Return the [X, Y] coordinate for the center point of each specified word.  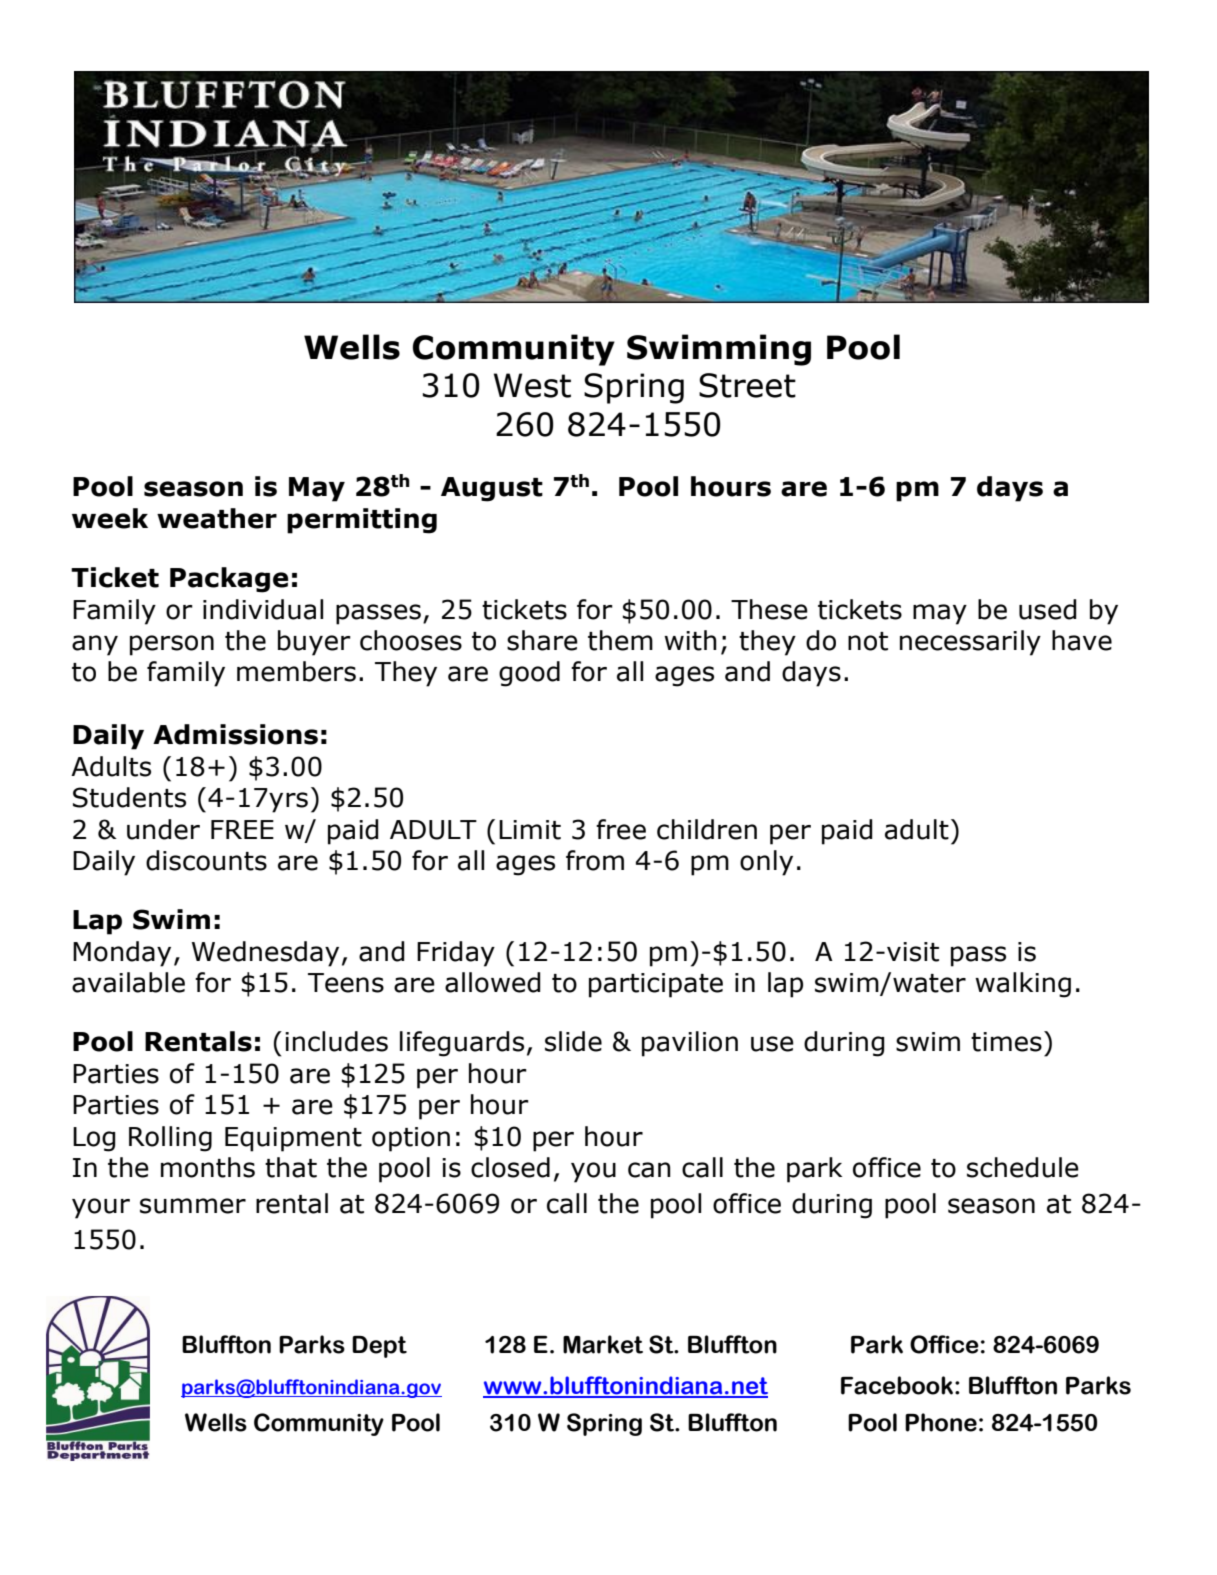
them [620, 640]
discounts [206, 860]
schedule [1023, 1167]
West [532, 385]
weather [217, 518]
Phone [941, 1422]
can [649, 1170]
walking [1023, 985]
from [595, 860]
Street [747, 385]
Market [603, 1344]
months [208, 1167]
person [172, 645]
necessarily [970, 643]
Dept [379, 1347]
